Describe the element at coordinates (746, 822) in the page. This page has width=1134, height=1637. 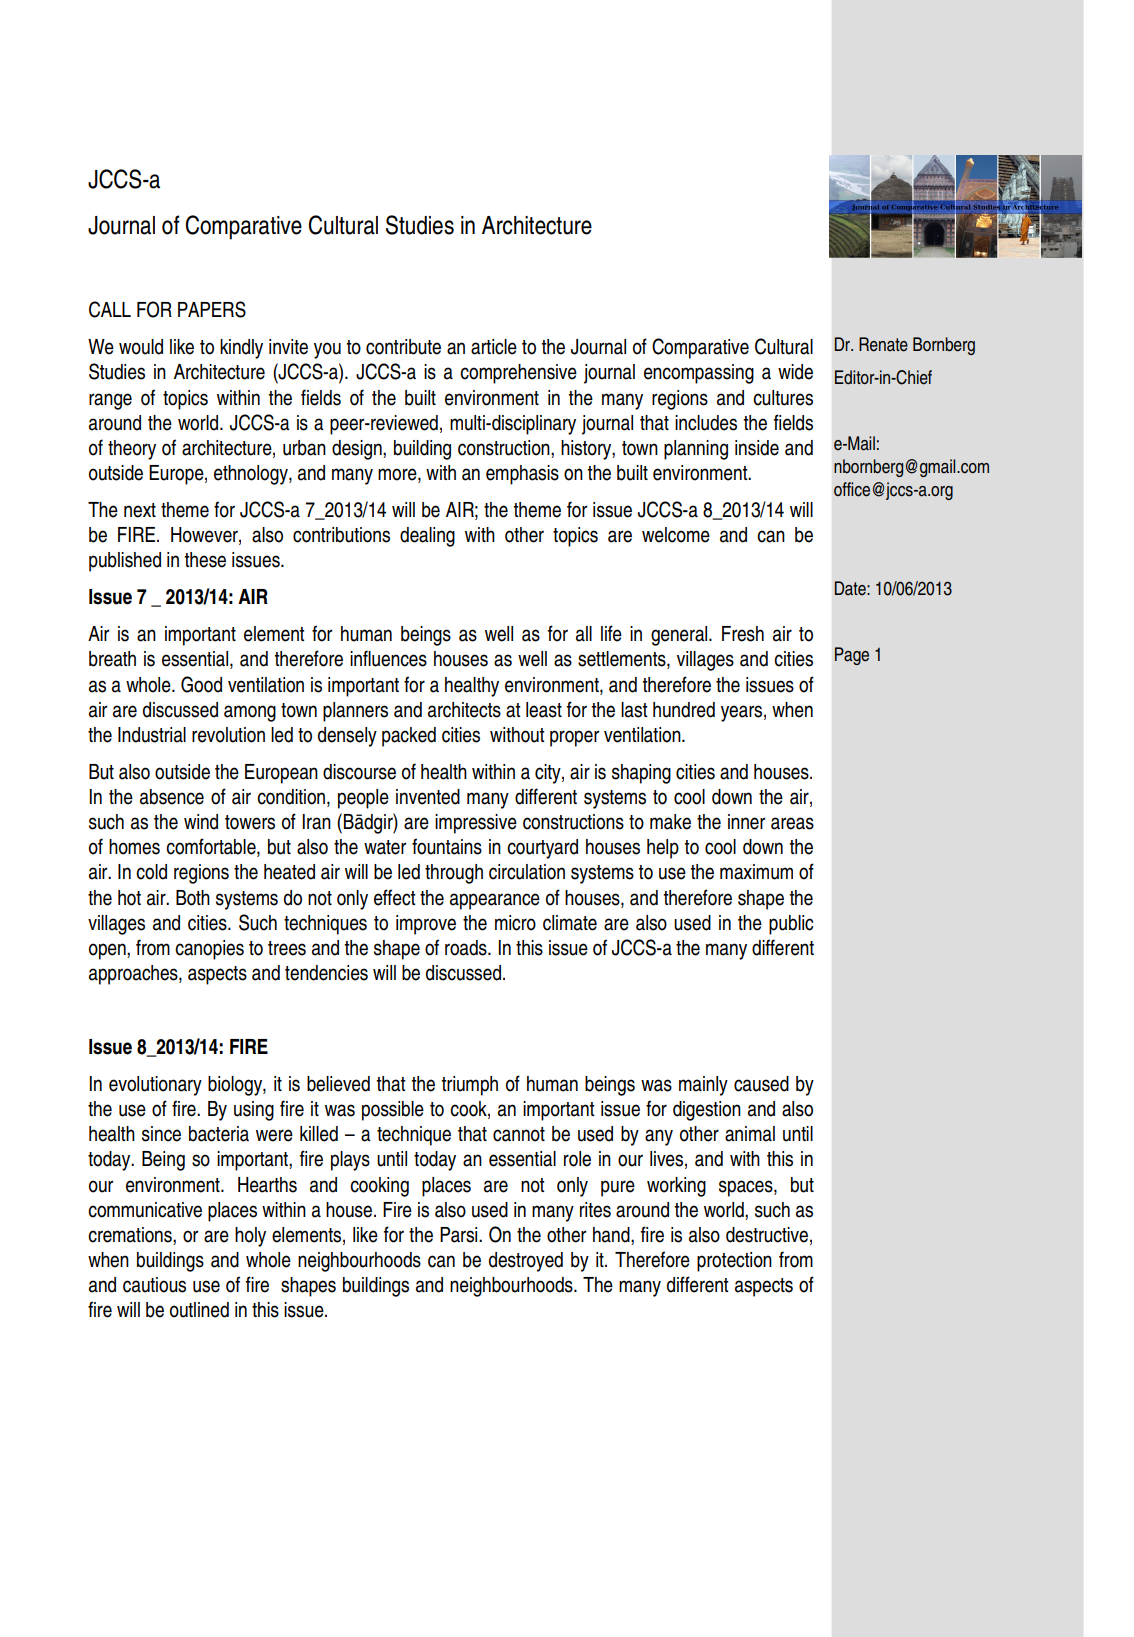
I see `inner` at that location.
